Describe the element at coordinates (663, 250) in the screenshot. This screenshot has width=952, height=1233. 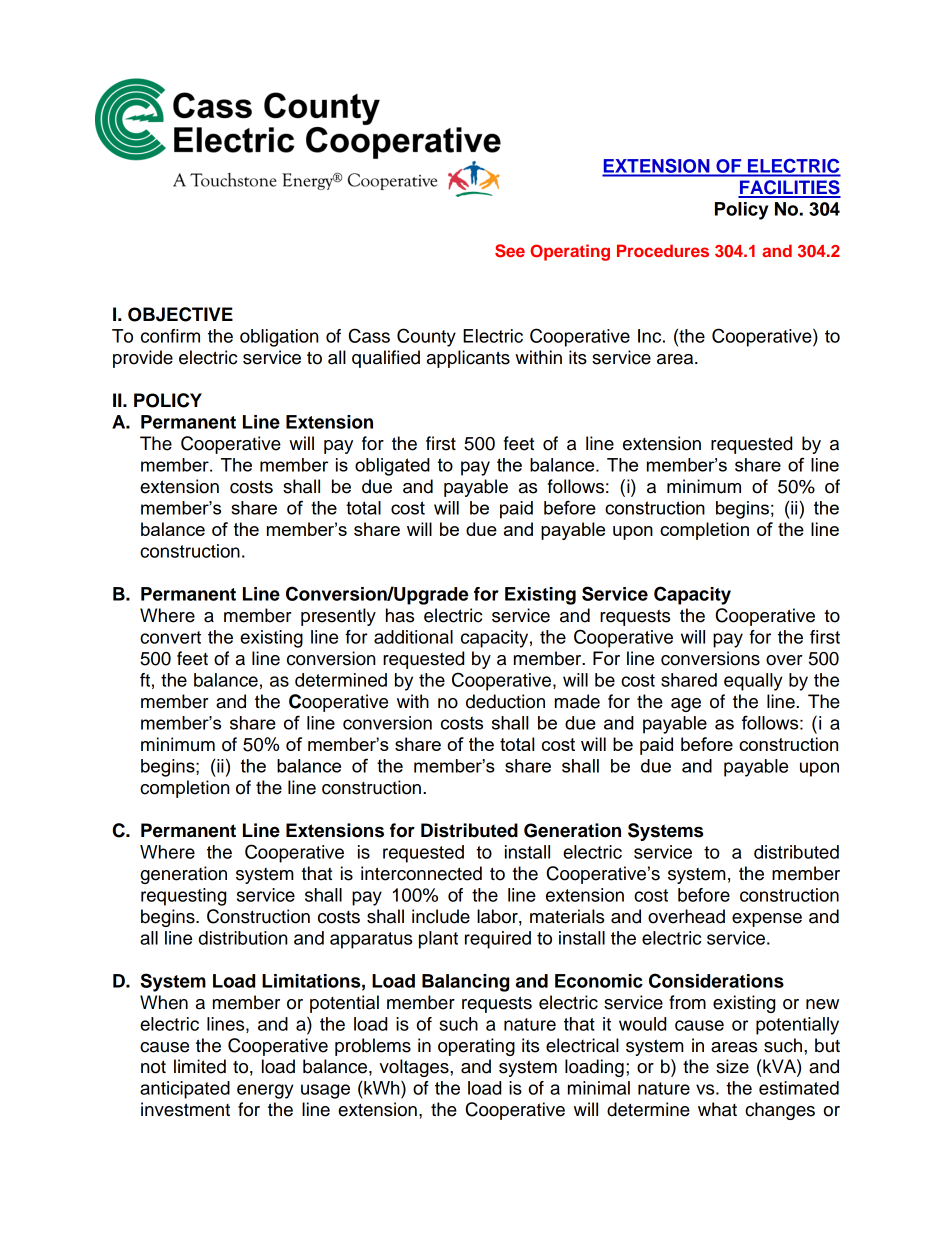
I see `Procedures` at that location.
